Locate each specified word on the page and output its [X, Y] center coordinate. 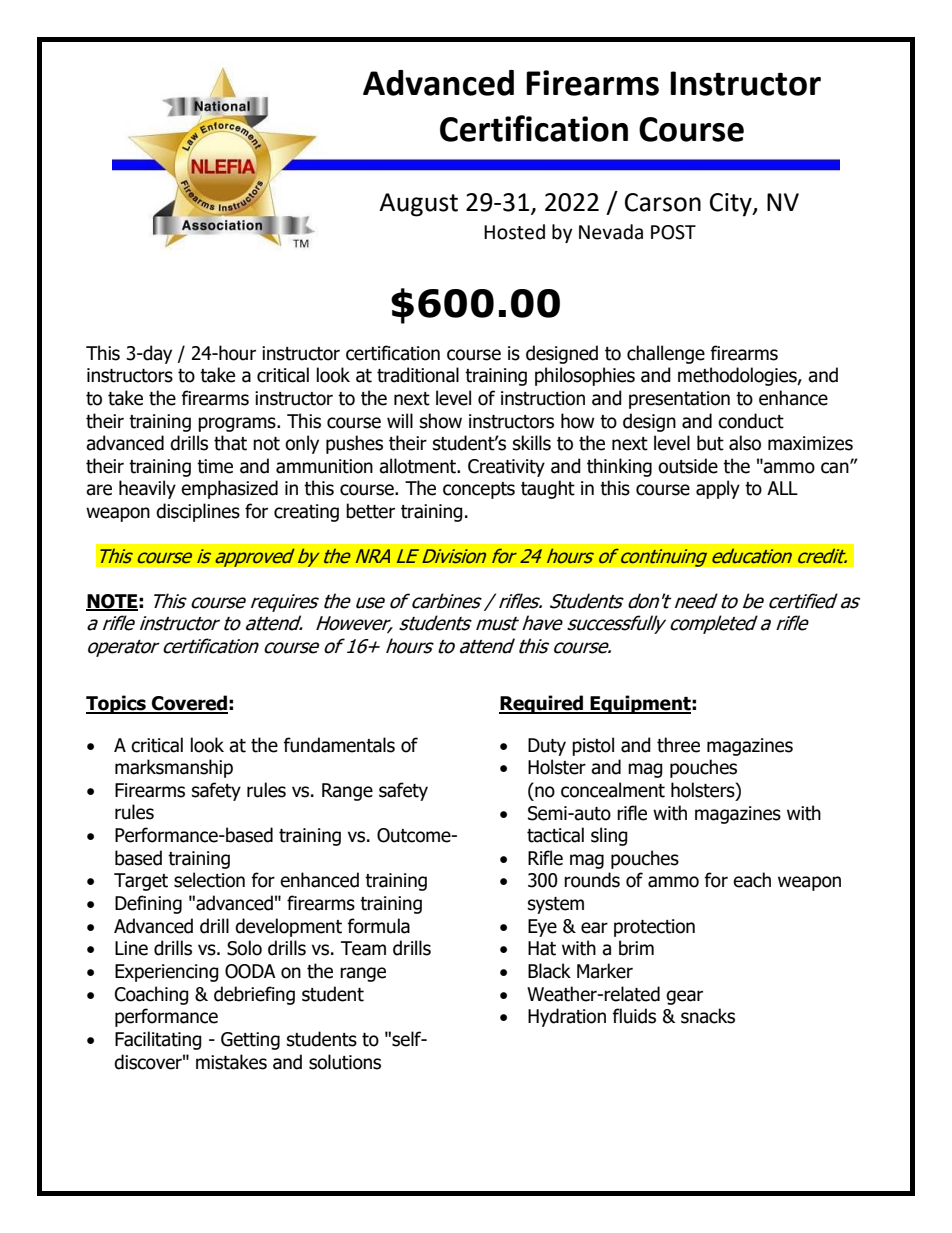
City [732, 205]
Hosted [514, 232]
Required [542, 704]
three [678, 745]
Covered [189, 704]
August [418, 205]
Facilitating [158, 1040]
